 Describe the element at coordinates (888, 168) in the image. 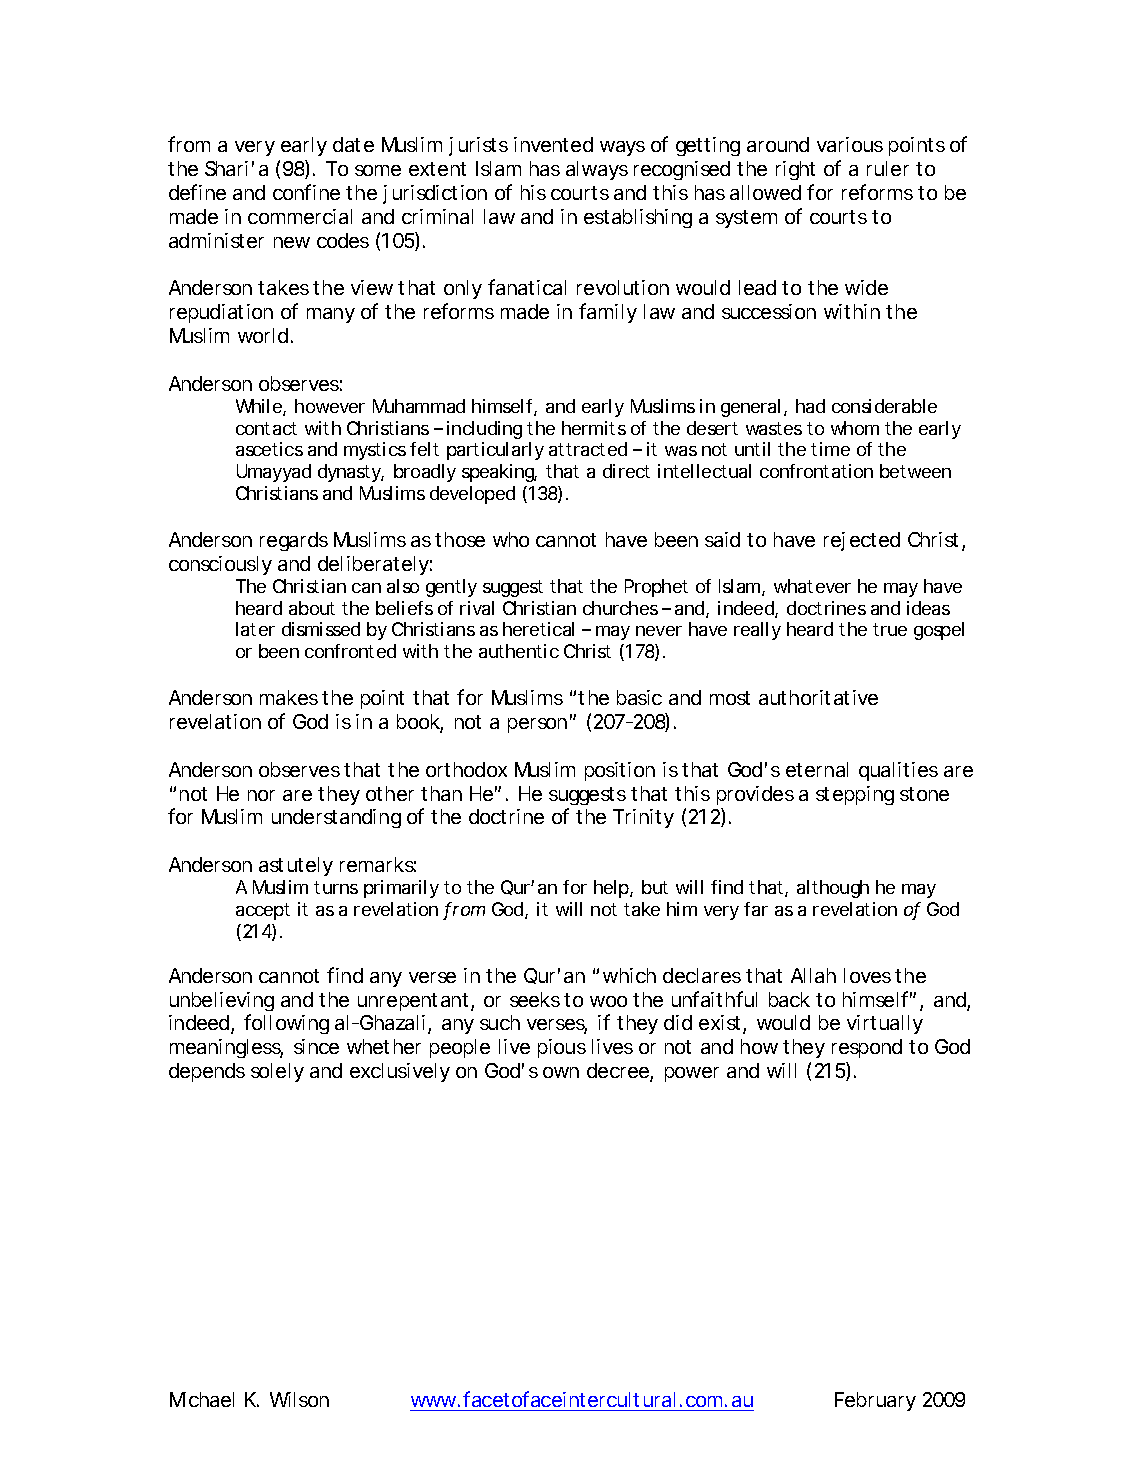

I see `ruler` at that location.
